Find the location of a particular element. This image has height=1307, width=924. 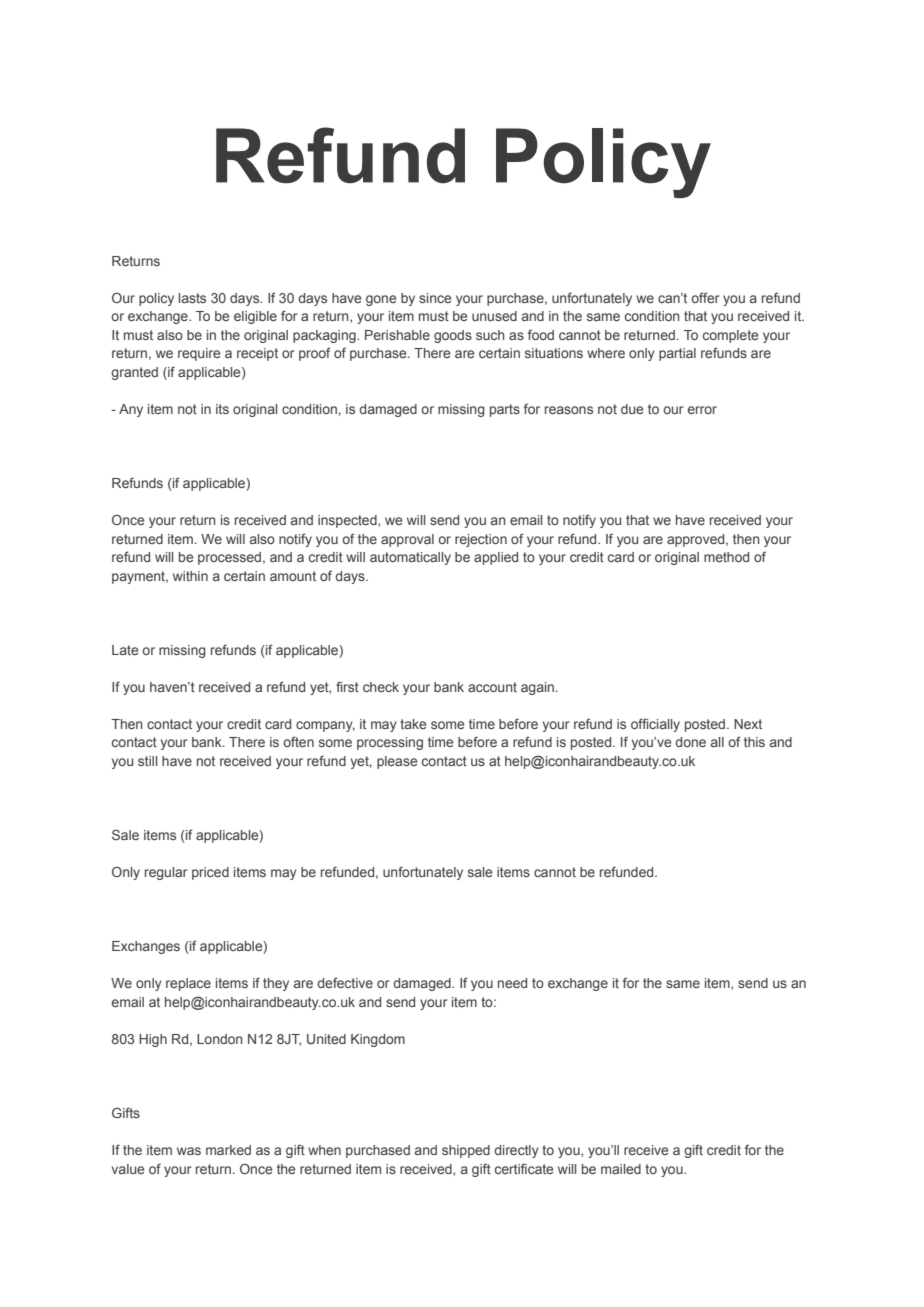

done is located at coordinates (690, 742).
